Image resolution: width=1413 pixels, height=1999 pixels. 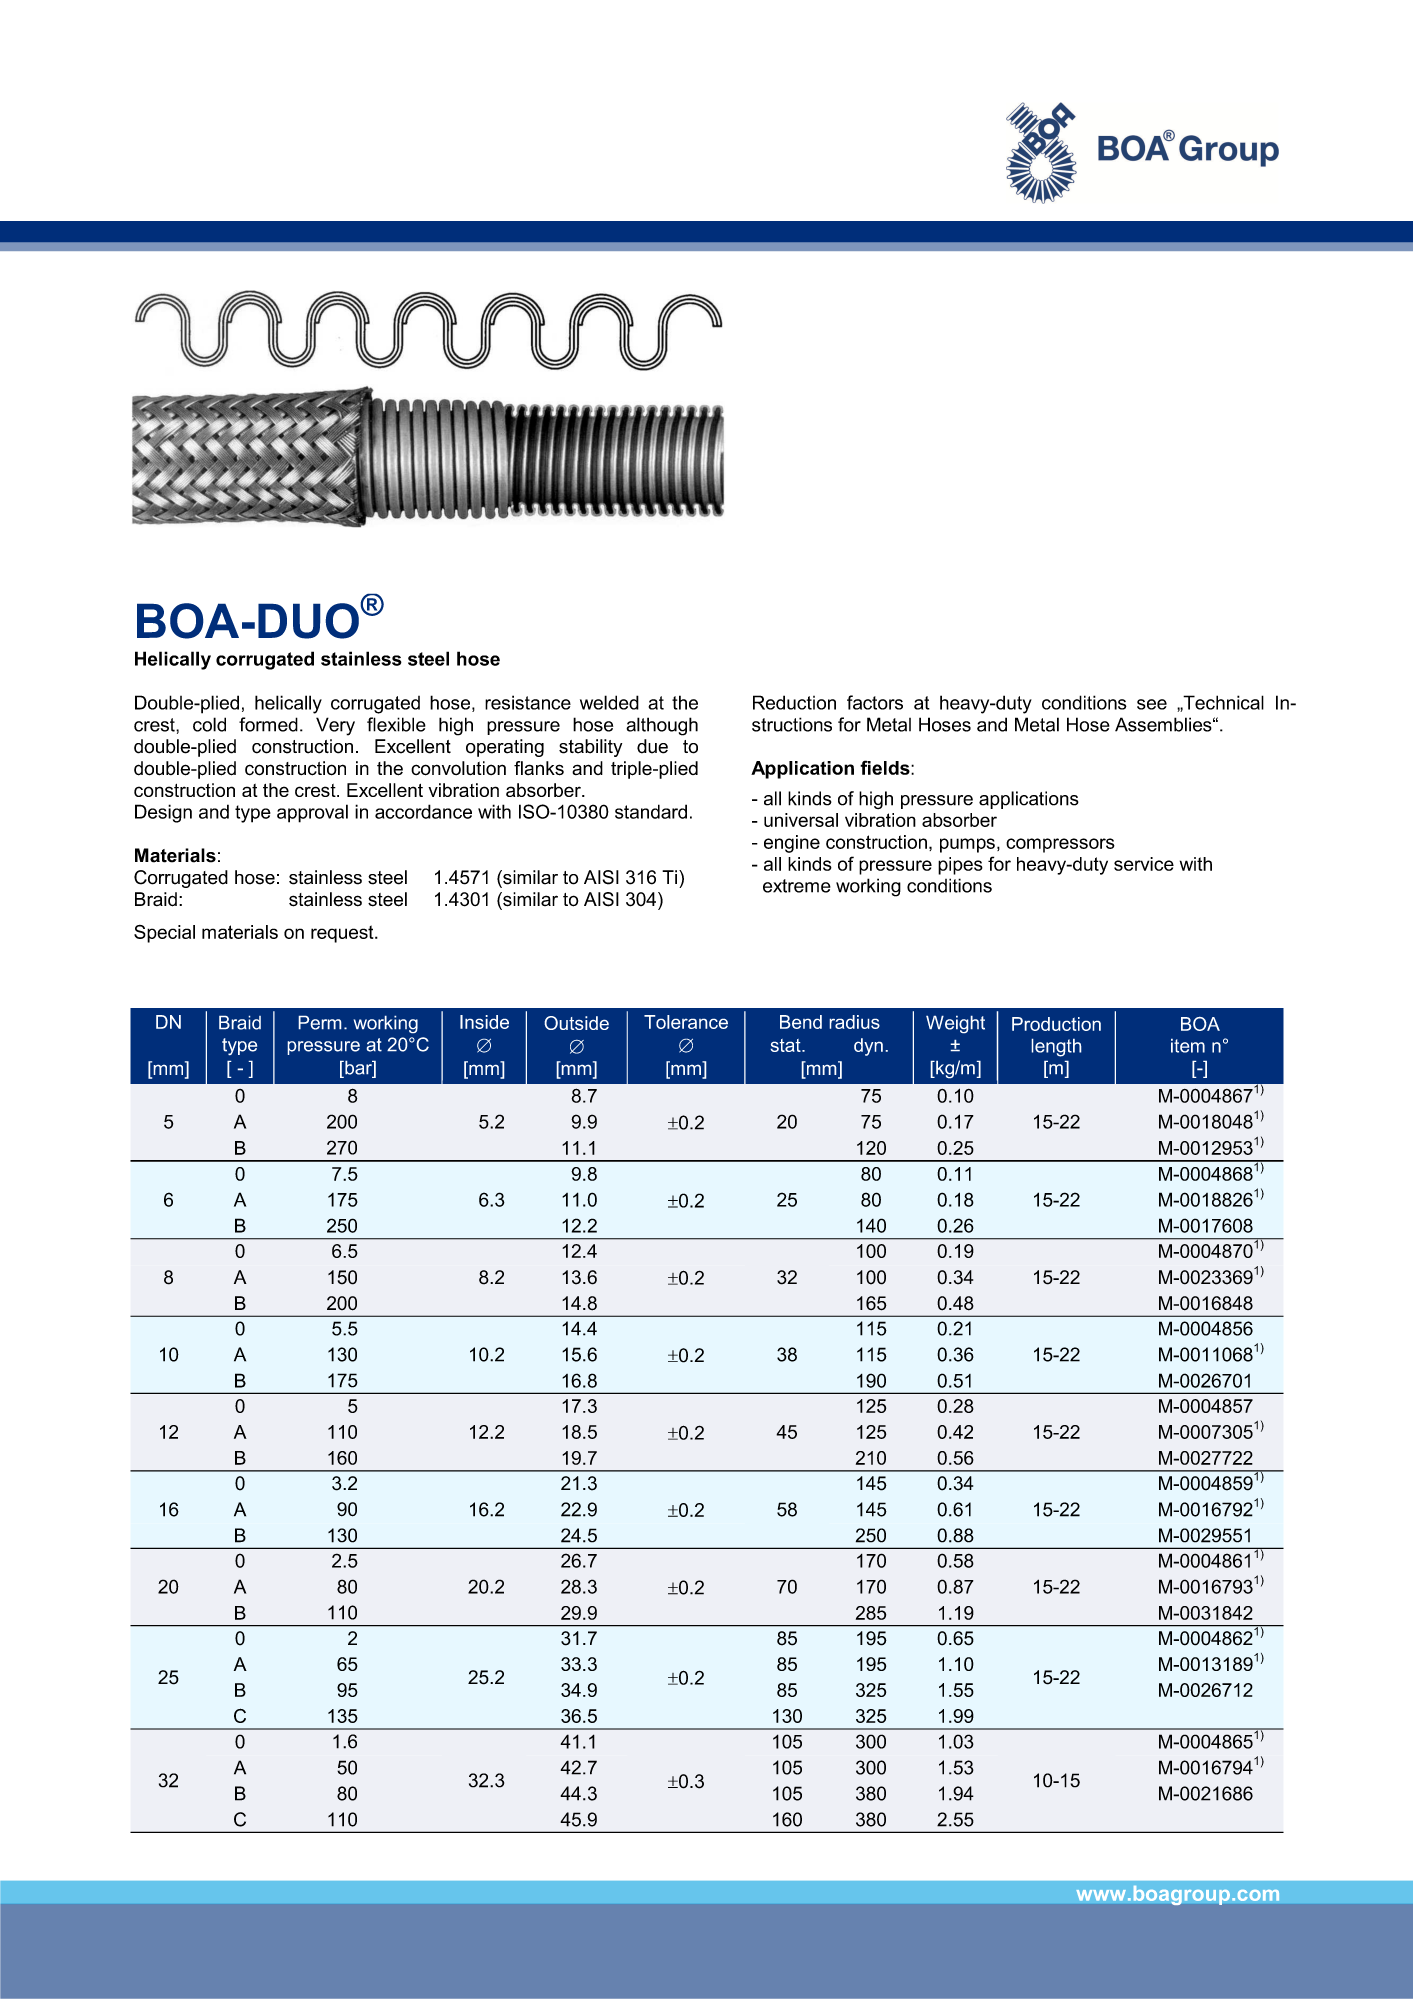 I want to click on extreme, so click(x=797, y=886).
